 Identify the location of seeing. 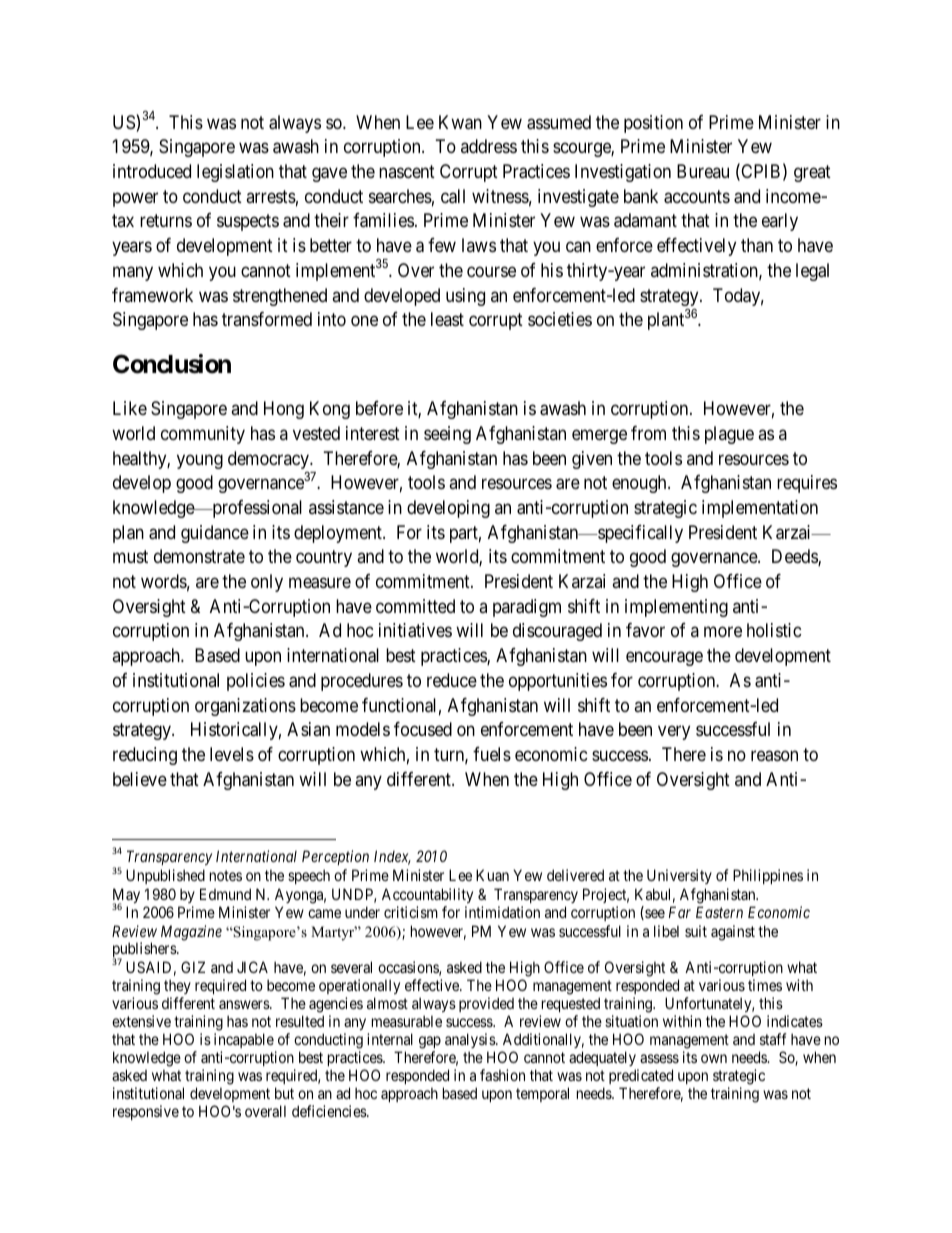
(447, 435).
